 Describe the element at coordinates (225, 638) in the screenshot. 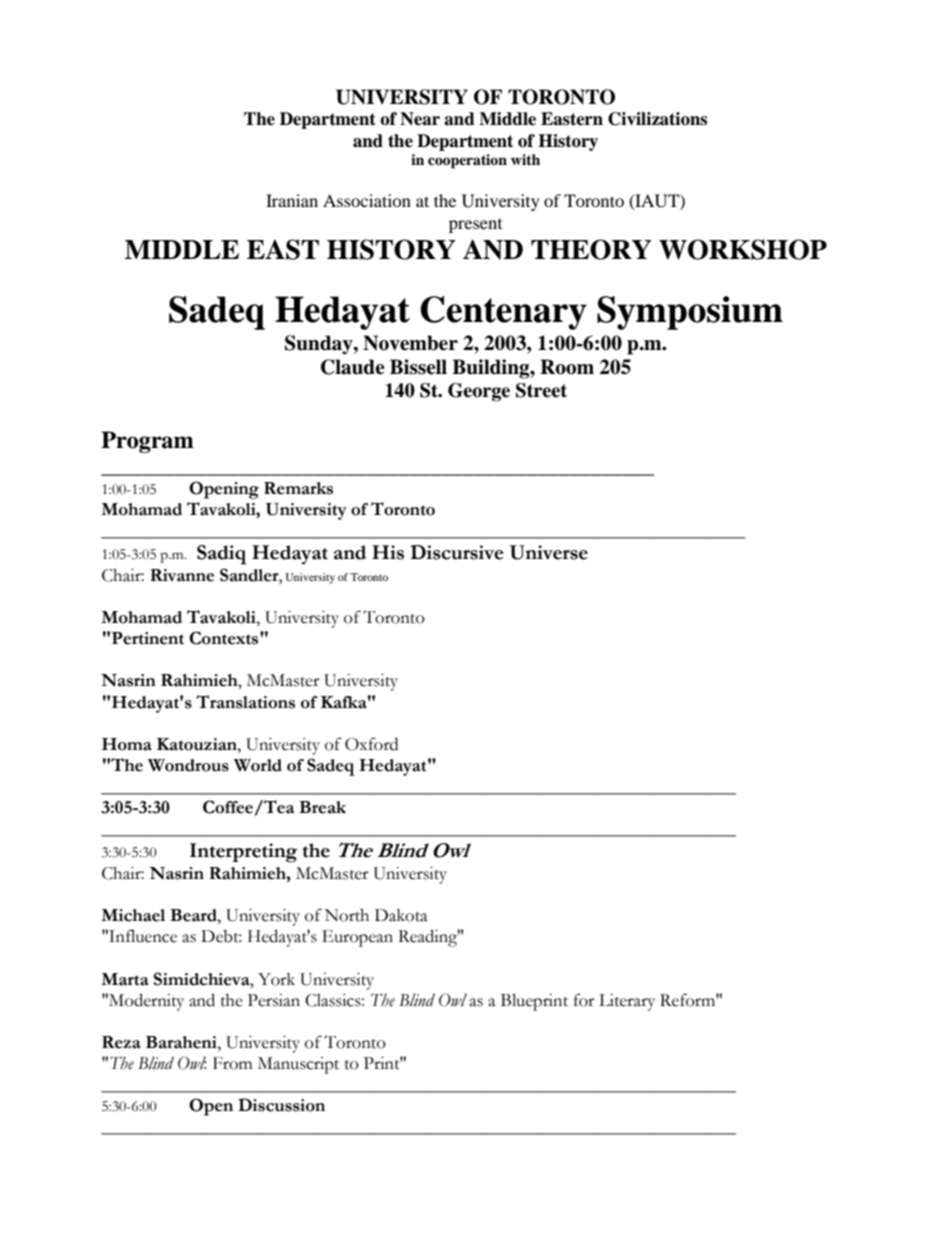

I see `Contexts` at that location.
